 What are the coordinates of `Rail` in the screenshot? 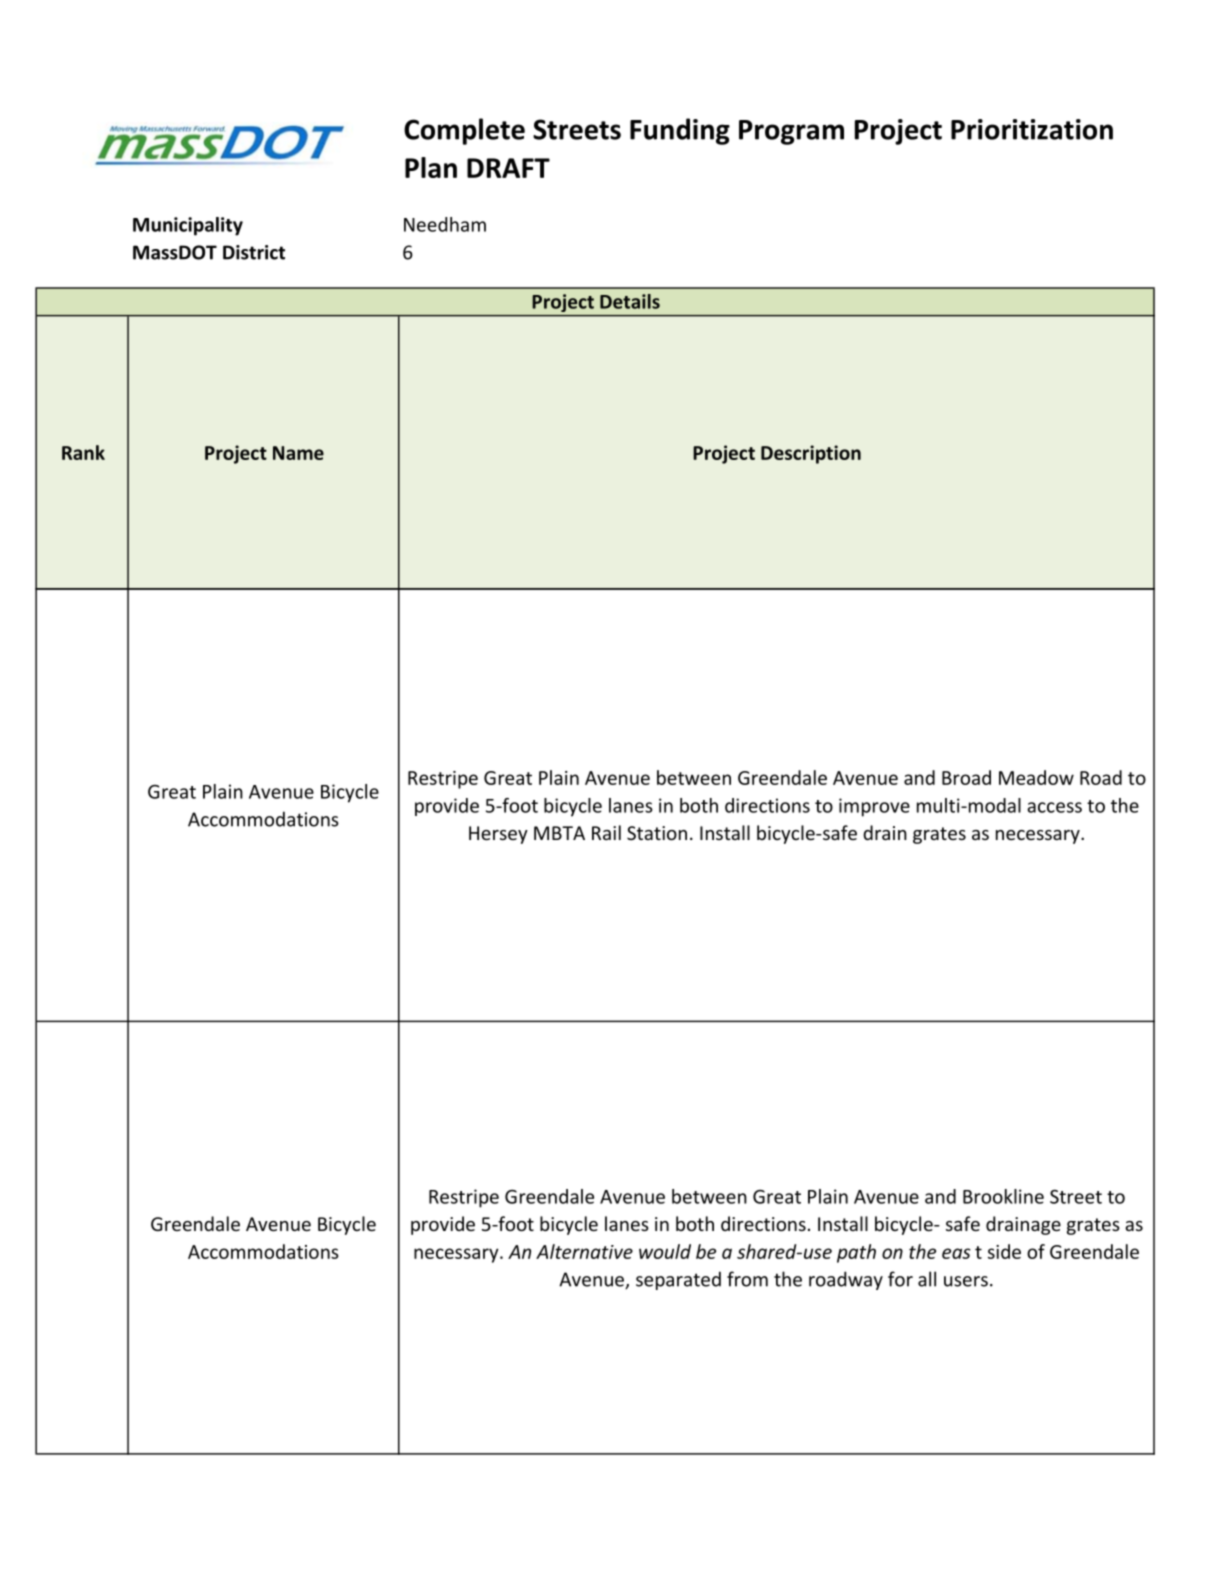 It's located at (606, 832).
